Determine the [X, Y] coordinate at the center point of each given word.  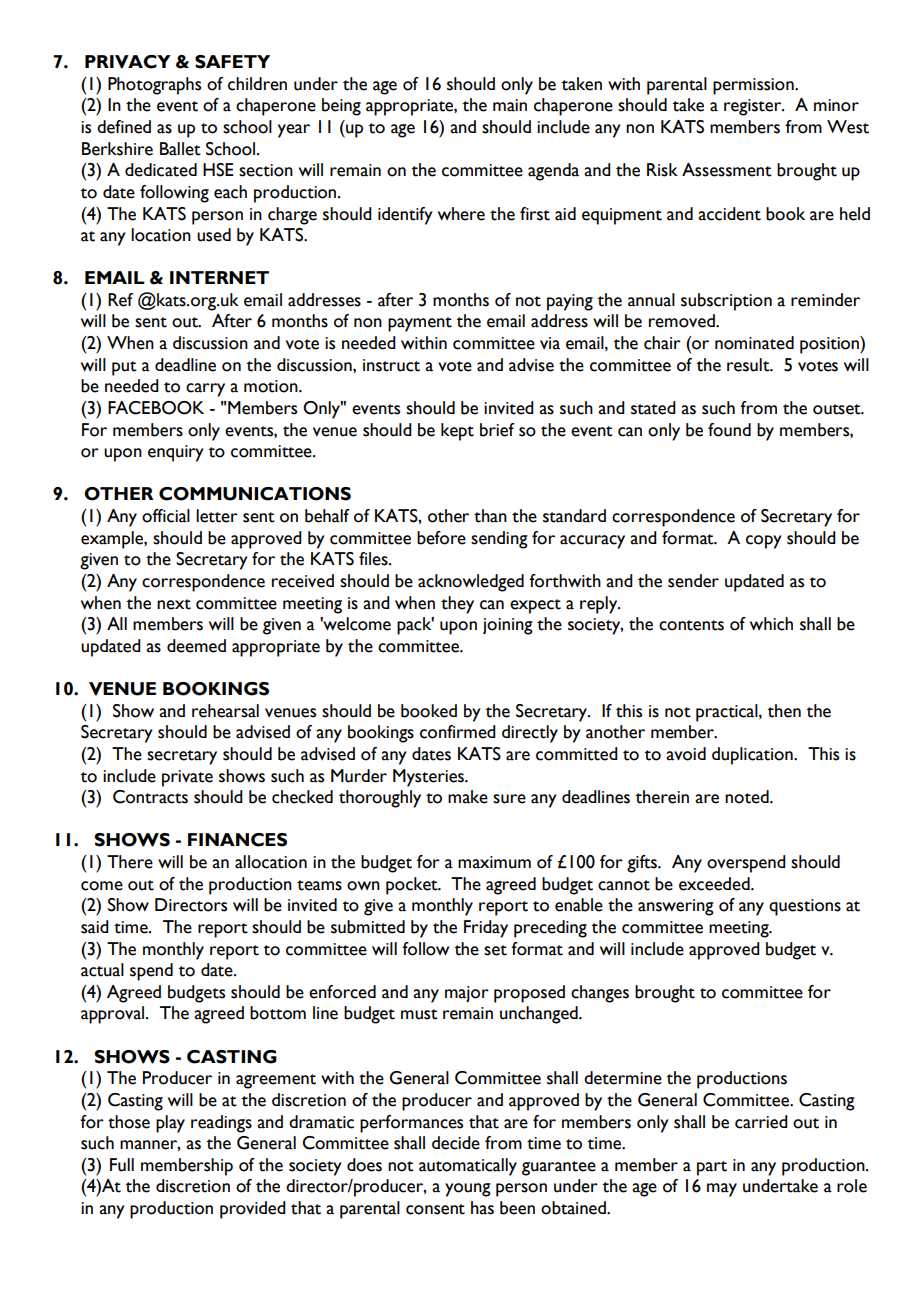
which [771, 624]
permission [754, 86]
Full [122, 1165]
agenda [553, 172]
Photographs [154, 86]
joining [508, 626]
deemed [196, 646]
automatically [468, 1167]
